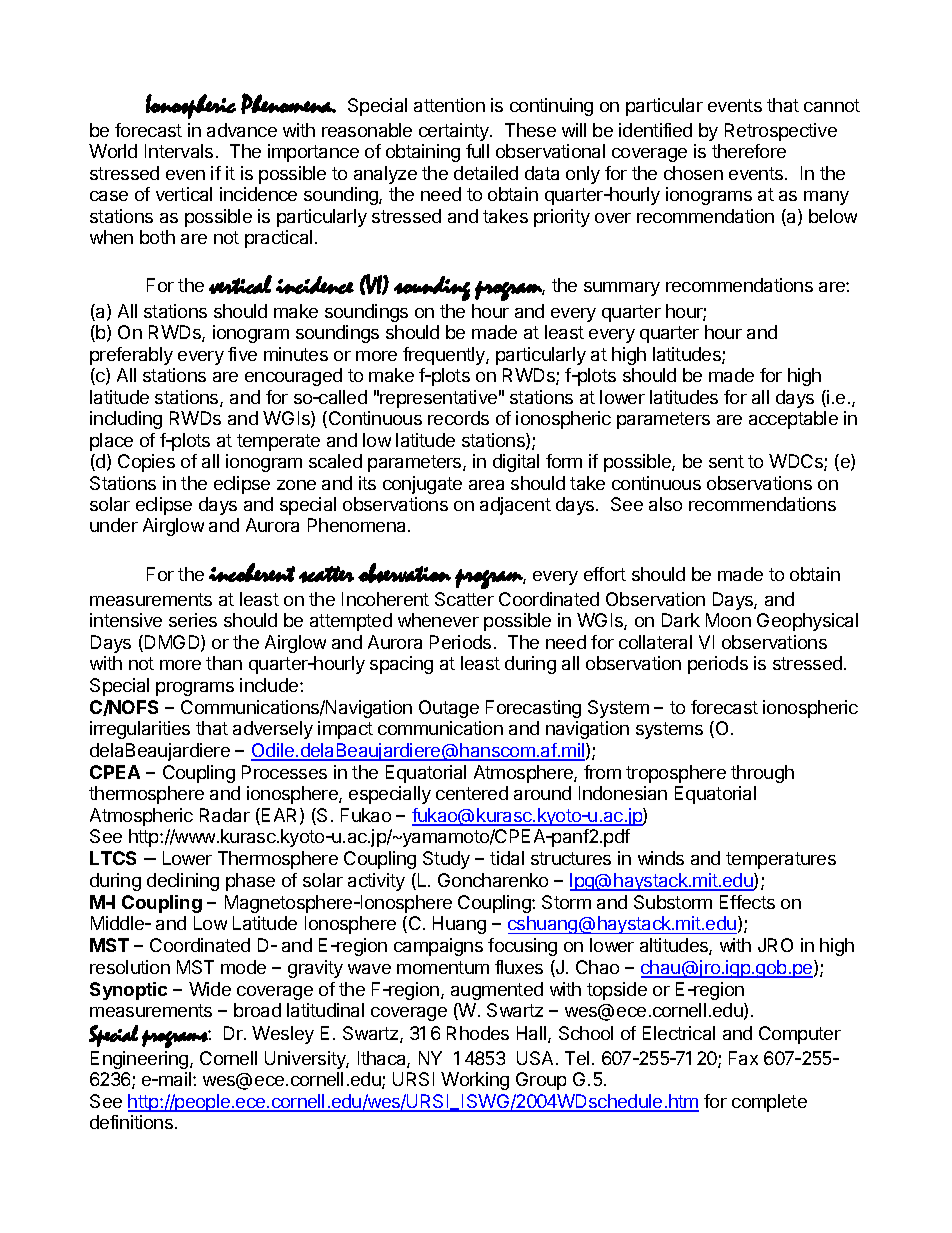 This screenshot has width=952, height=1233. Describe the element at coordinates (749, 151) in the screenshot. I see `therefore` at that location.
